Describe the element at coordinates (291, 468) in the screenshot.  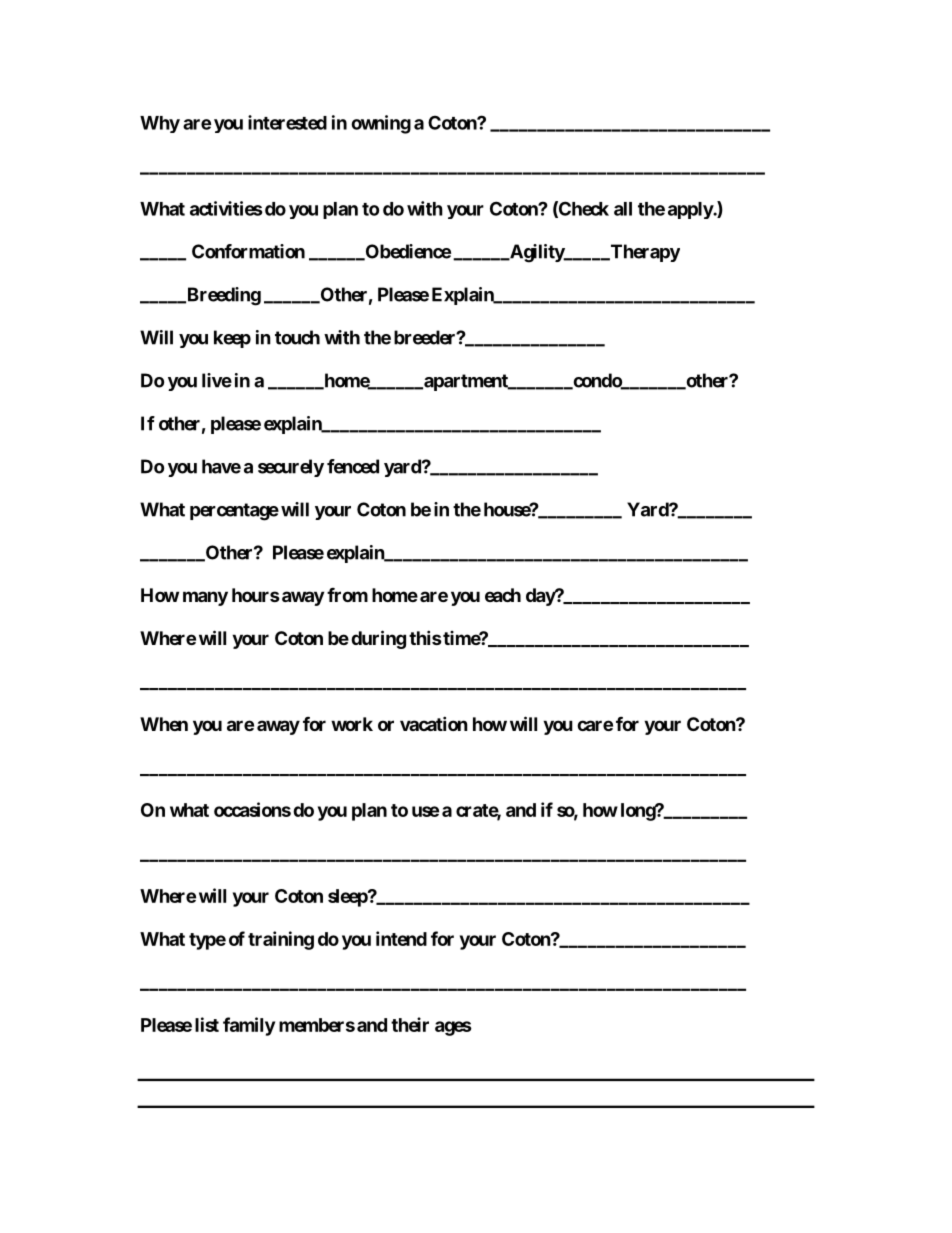
I see `securely` at that location.
